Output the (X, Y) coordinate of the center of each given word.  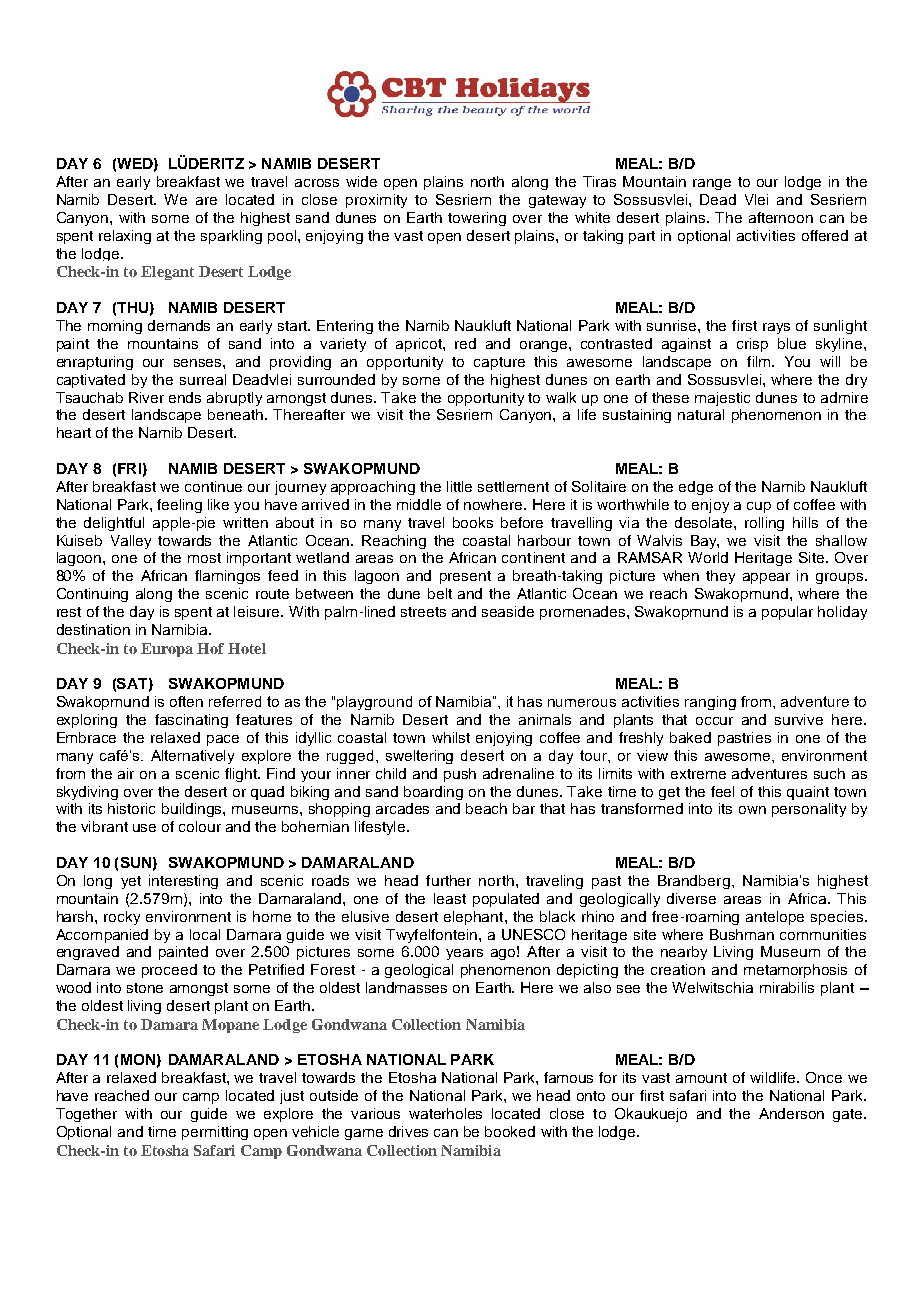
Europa (167, 650)
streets (423, 612)
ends (185, 397)
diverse (691, 898)
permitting (215, 1133)
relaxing (125, 237)
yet (131, 882)
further (448, 880)
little (459, 486)
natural (701, 414)
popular (787, 613)
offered (825, 235)
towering (477, 219)
